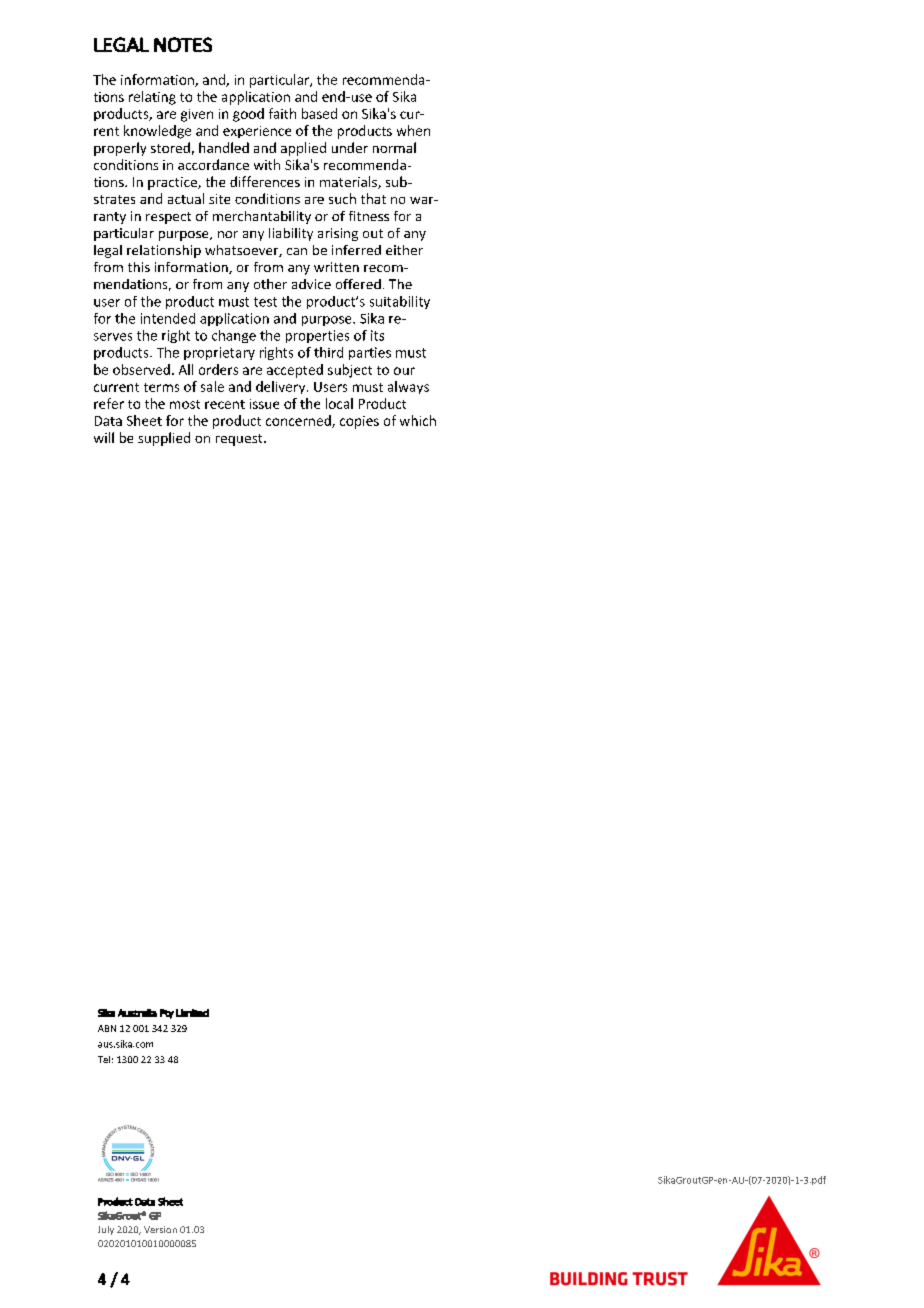  I want to click on July, so click(106, 1230).
